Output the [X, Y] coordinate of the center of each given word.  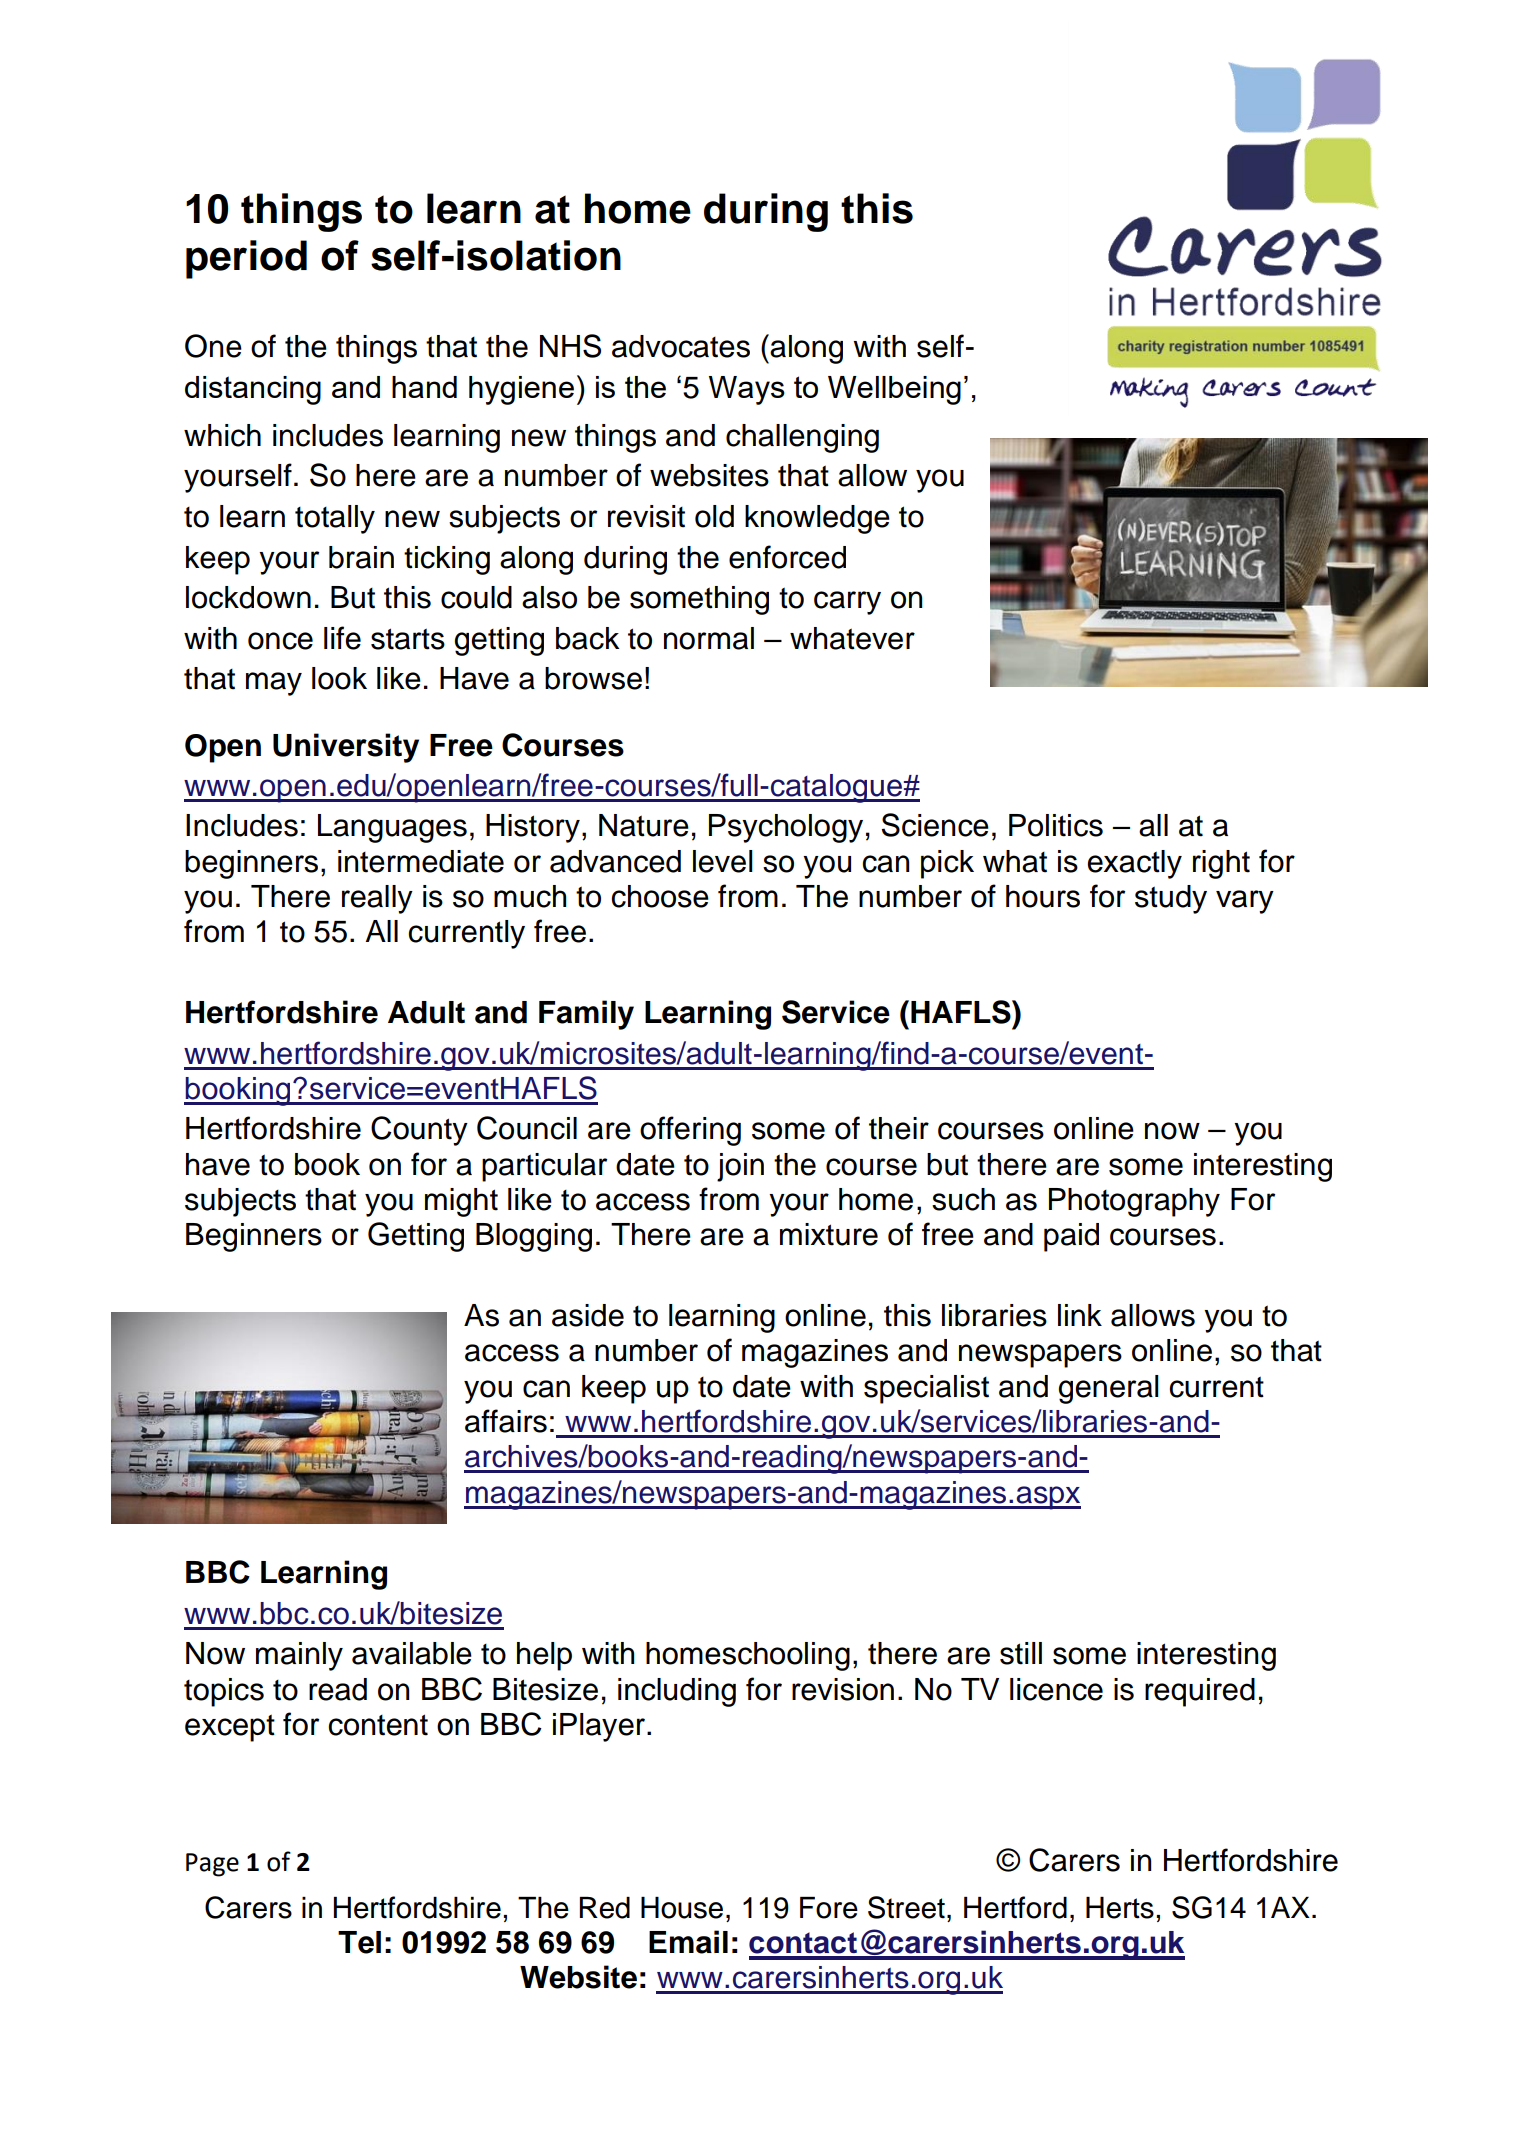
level [723, 861]
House [682, 1908]
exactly [1134, 864]
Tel [359, 1942]
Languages [392, 828]
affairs [506, 1421]
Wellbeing [894, 390]
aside [588, 1315]
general [1108, 1389]
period [246, 259]
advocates [681, 346]
